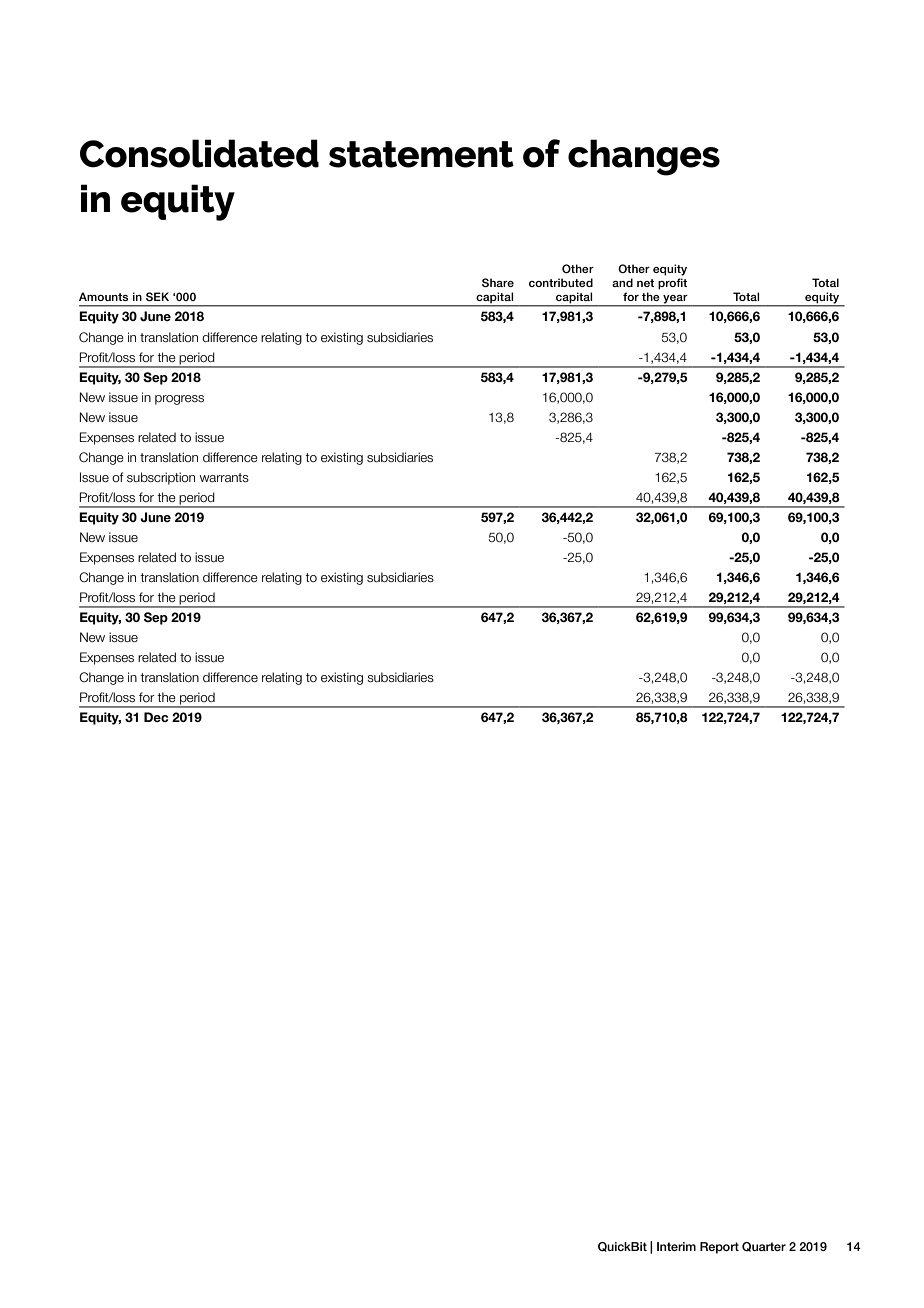  What do you see at coordinates (224, 477) in the screenshot?
I see `warrants` at bounding box center [224, 477].
